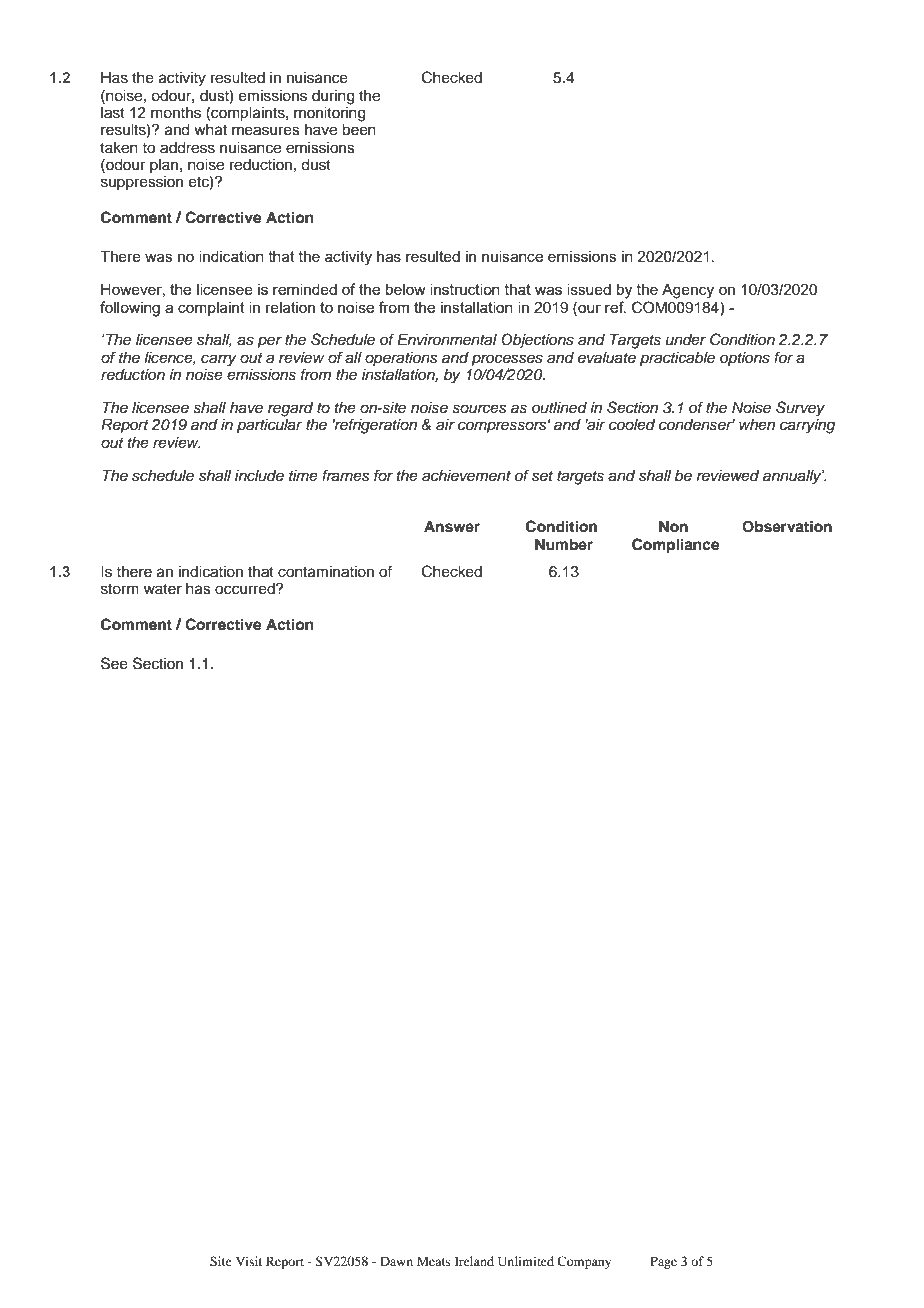  I want to click on when, so click(757, 424).
